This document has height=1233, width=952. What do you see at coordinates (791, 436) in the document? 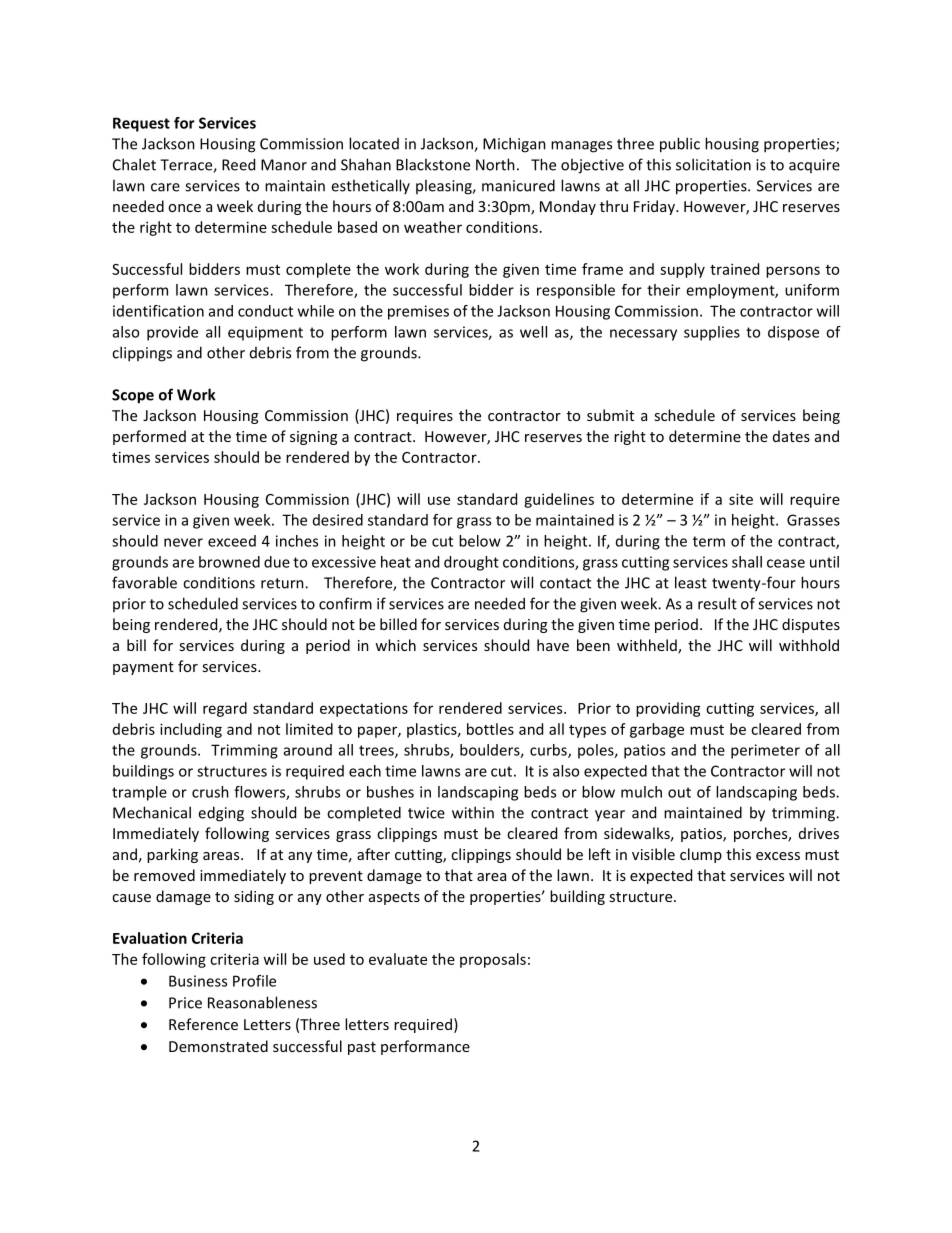
I see `dates` at bounding box center [791, 436].
